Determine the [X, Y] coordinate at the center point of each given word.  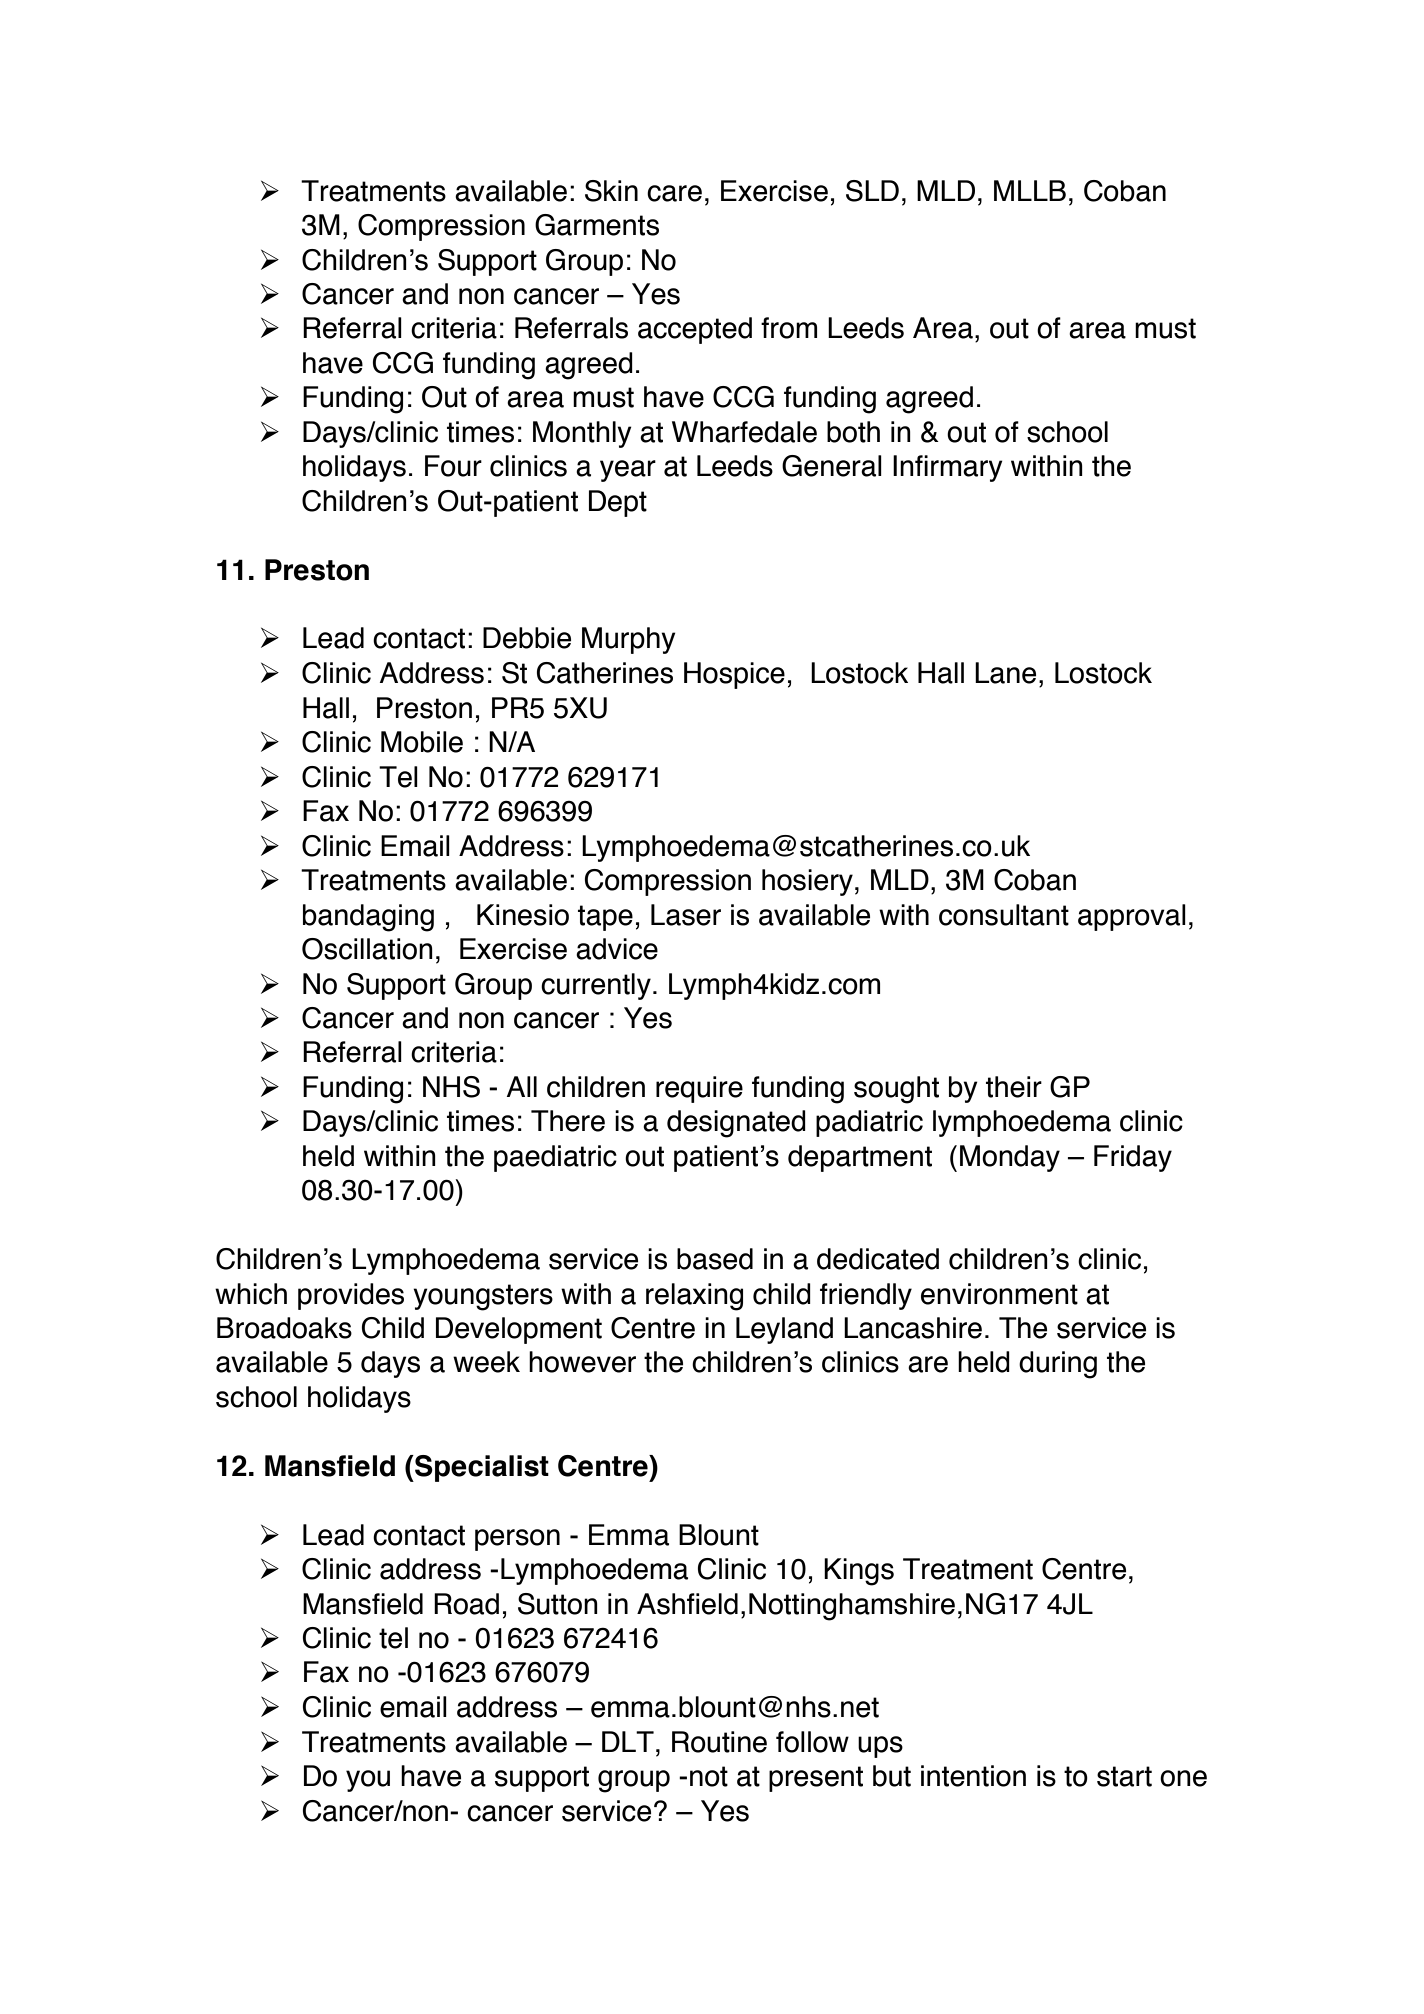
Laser [686, 915]
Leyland [784, 1330]
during [1058, 1365]
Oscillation [367, 949]
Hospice [734, 675]
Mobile [422, 742]
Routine [719, 1742]
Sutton [558, 1604]
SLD [872, 191]
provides [351, 1296]
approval [1132, 917]
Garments [597, 225]
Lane [1005, 673]
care [674, 193]
